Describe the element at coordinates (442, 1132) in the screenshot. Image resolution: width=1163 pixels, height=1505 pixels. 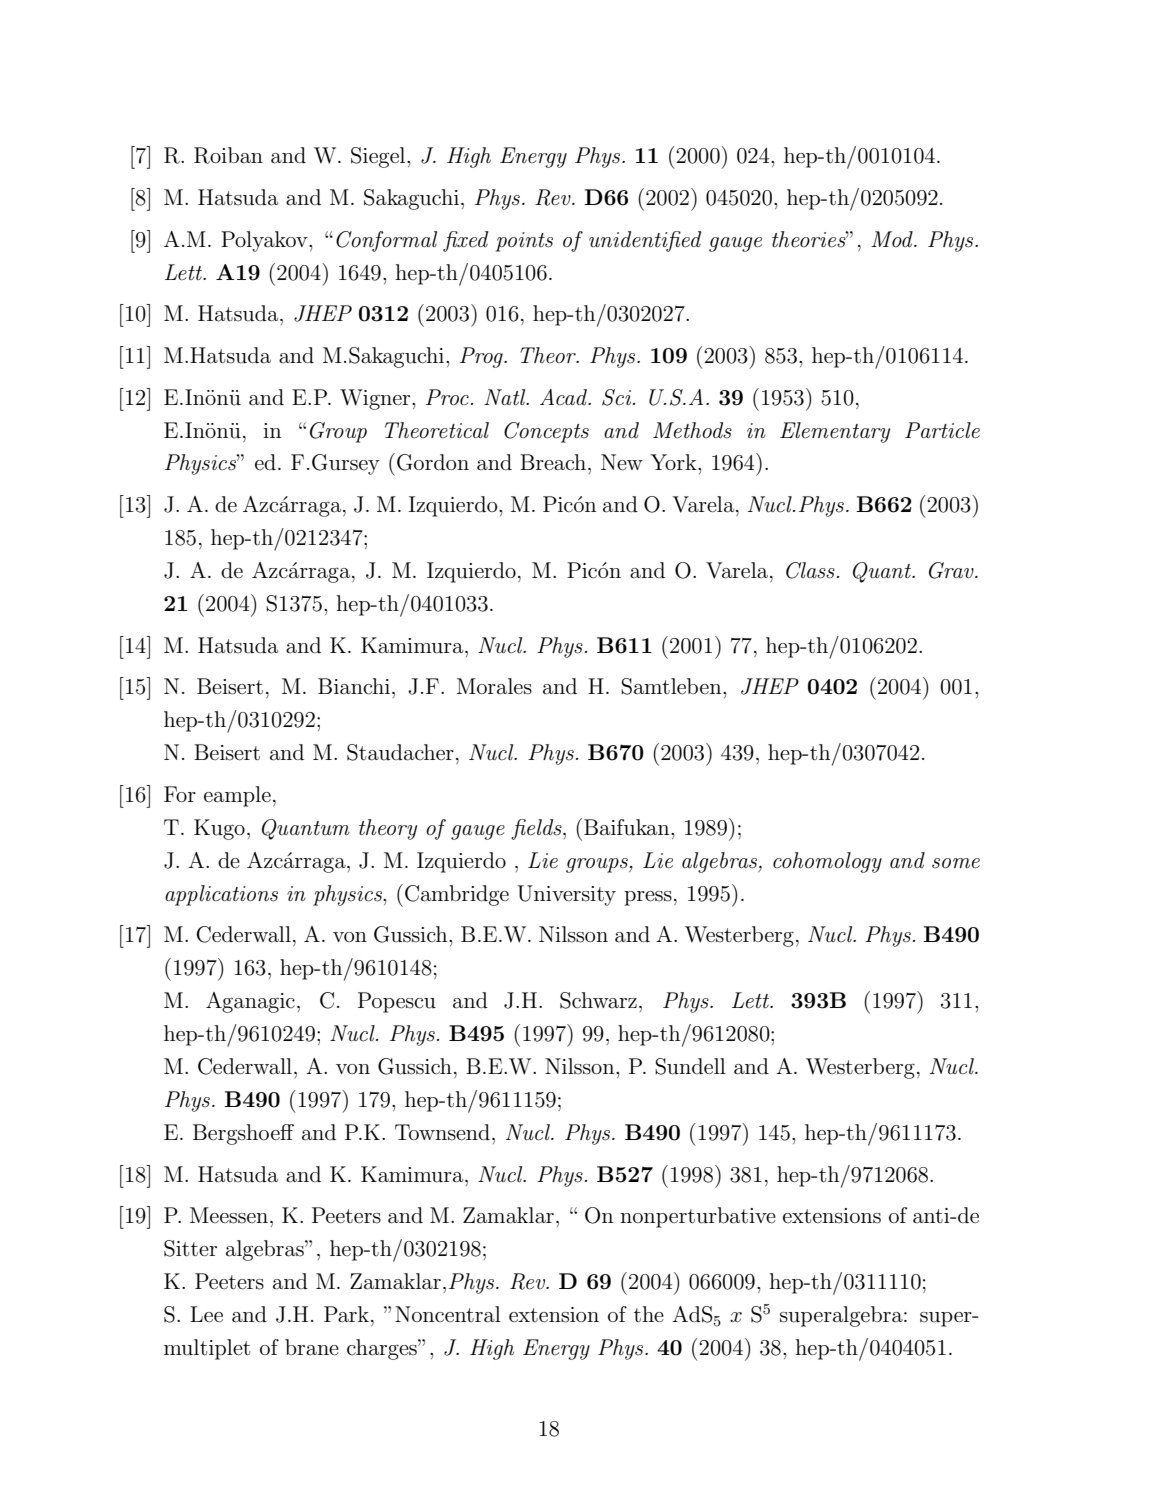
I see `Townsend` at that location.
